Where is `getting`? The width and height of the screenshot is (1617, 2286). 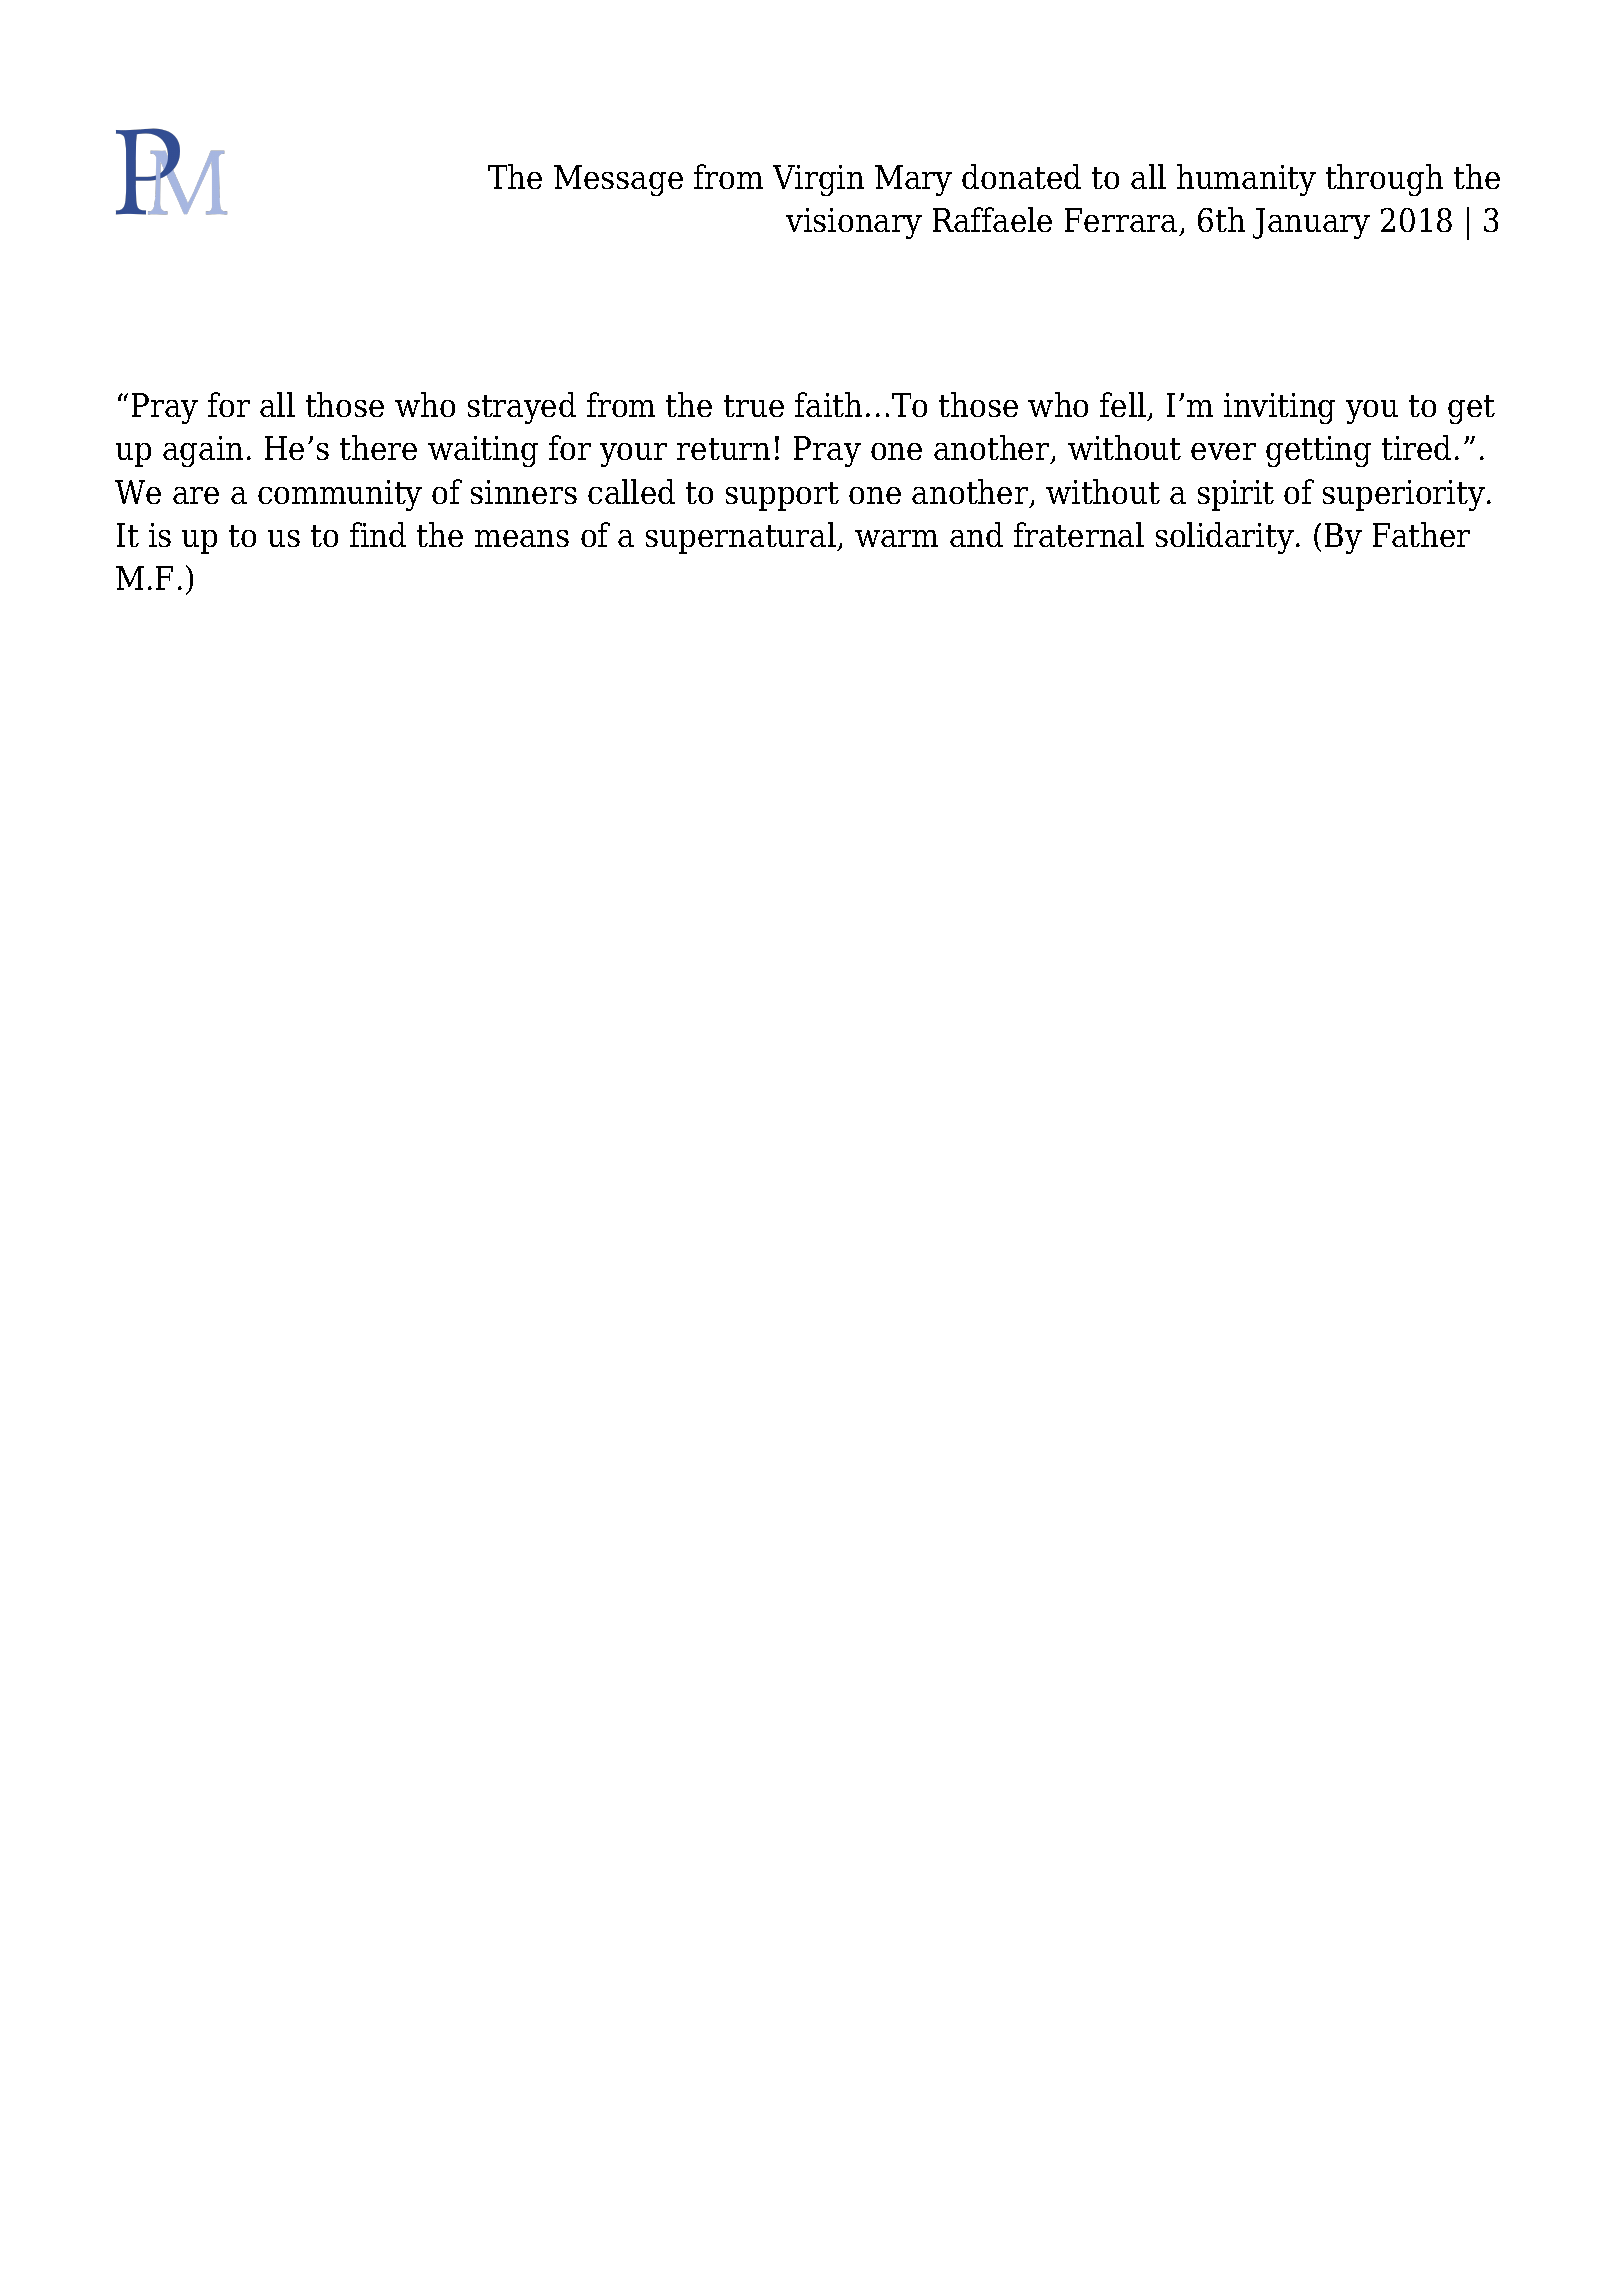 getting is located at coordinates (1318, 451).
